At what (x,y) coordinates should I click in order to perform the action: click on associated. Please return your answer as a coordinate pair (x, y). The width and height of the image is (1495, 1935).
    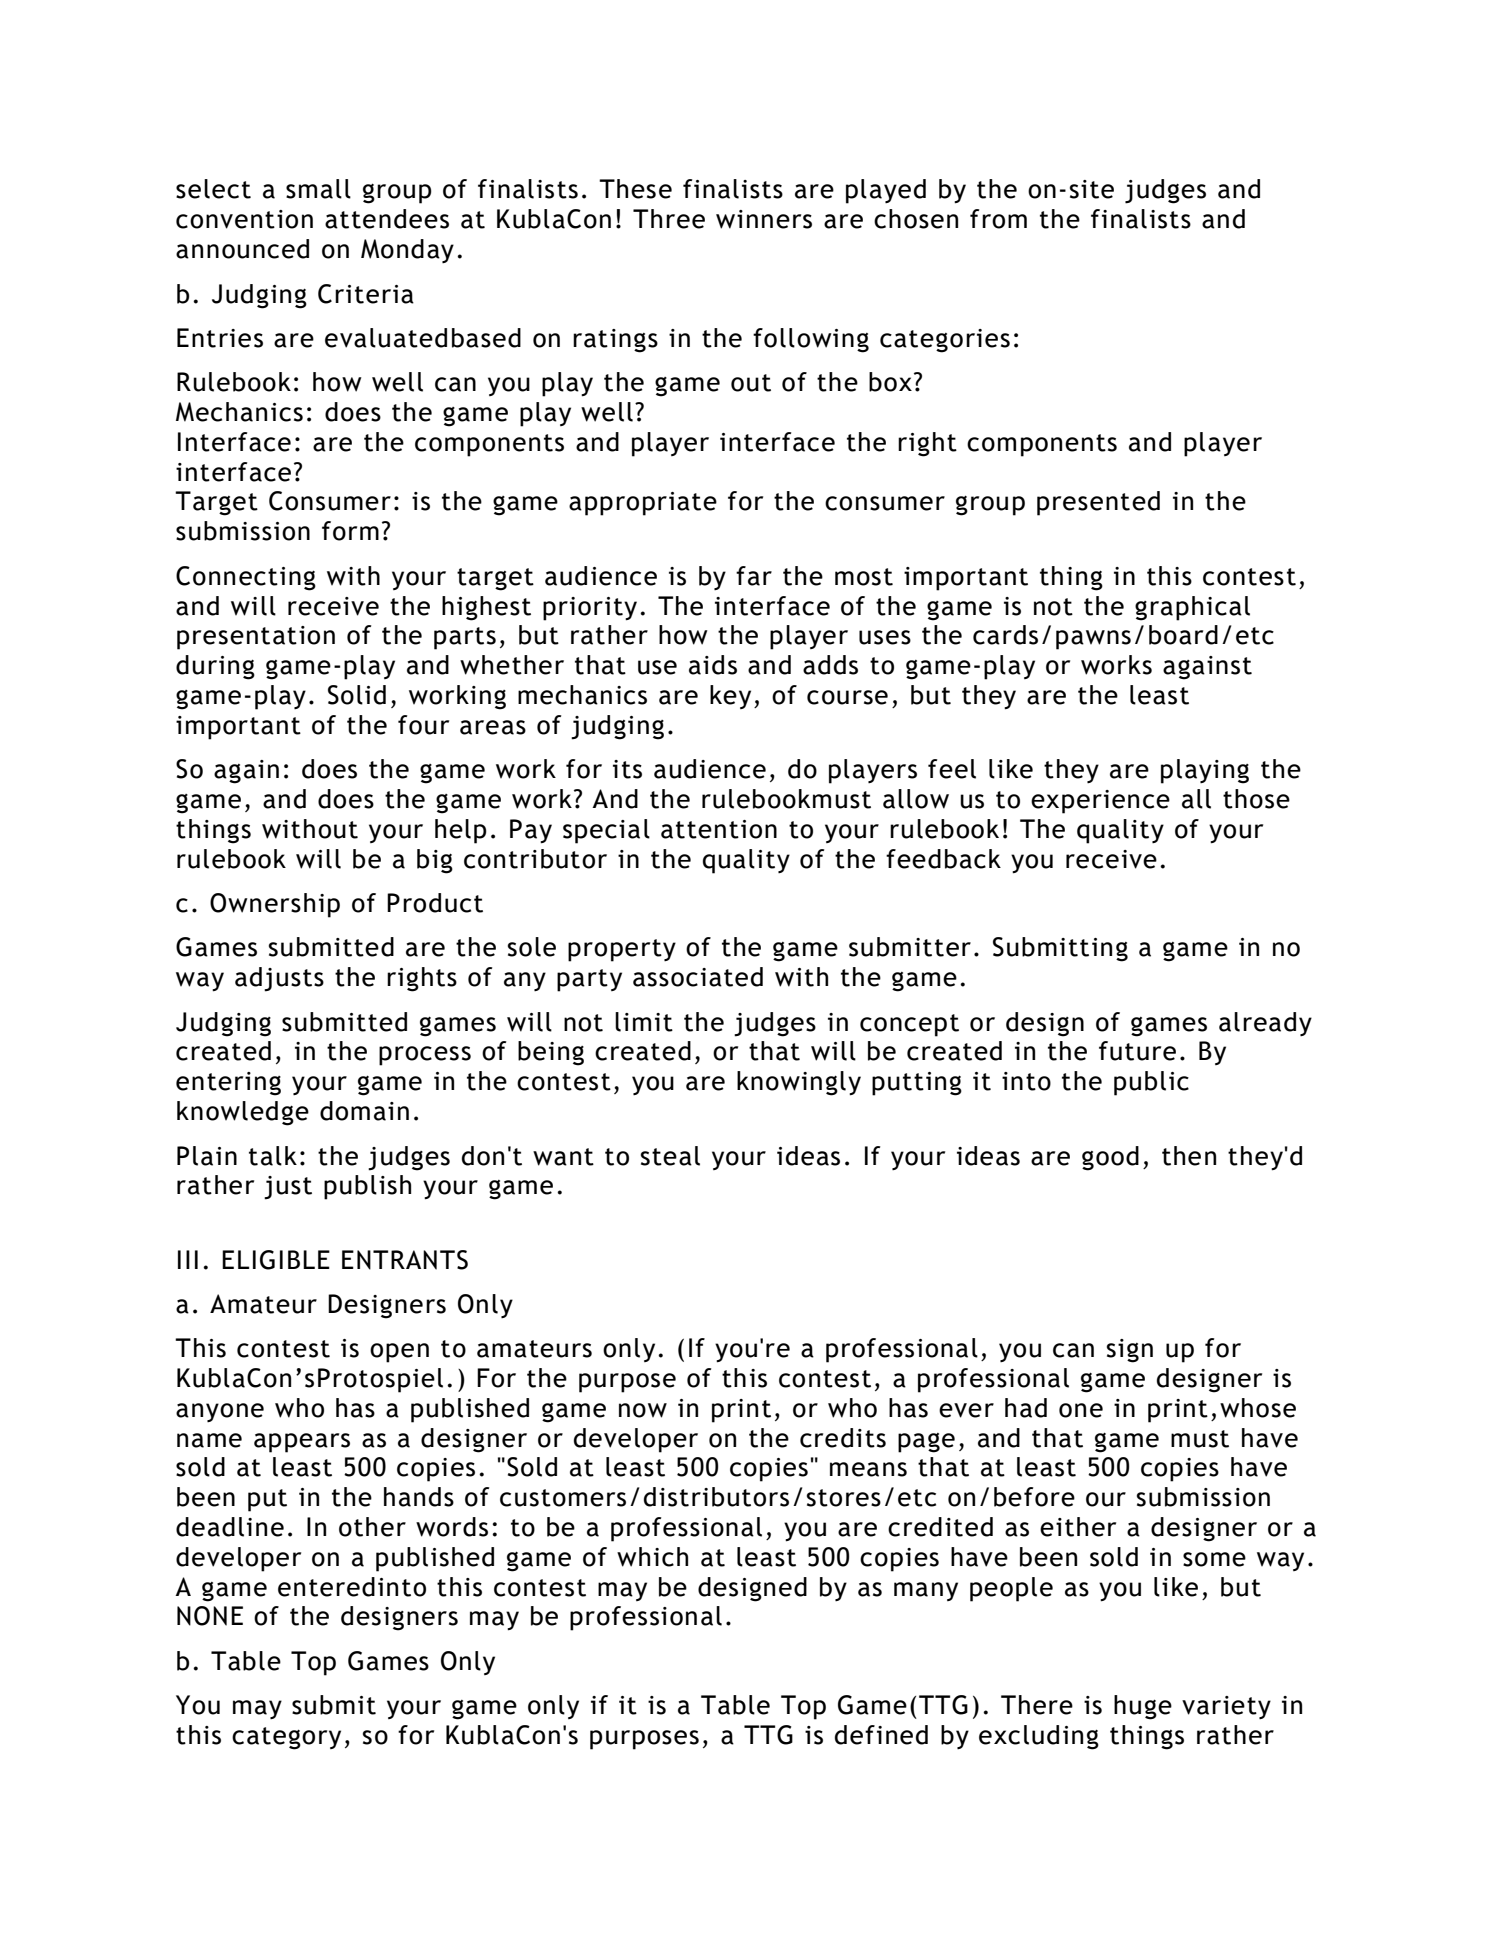
    Looking at the image, I should click on (698, 977).
